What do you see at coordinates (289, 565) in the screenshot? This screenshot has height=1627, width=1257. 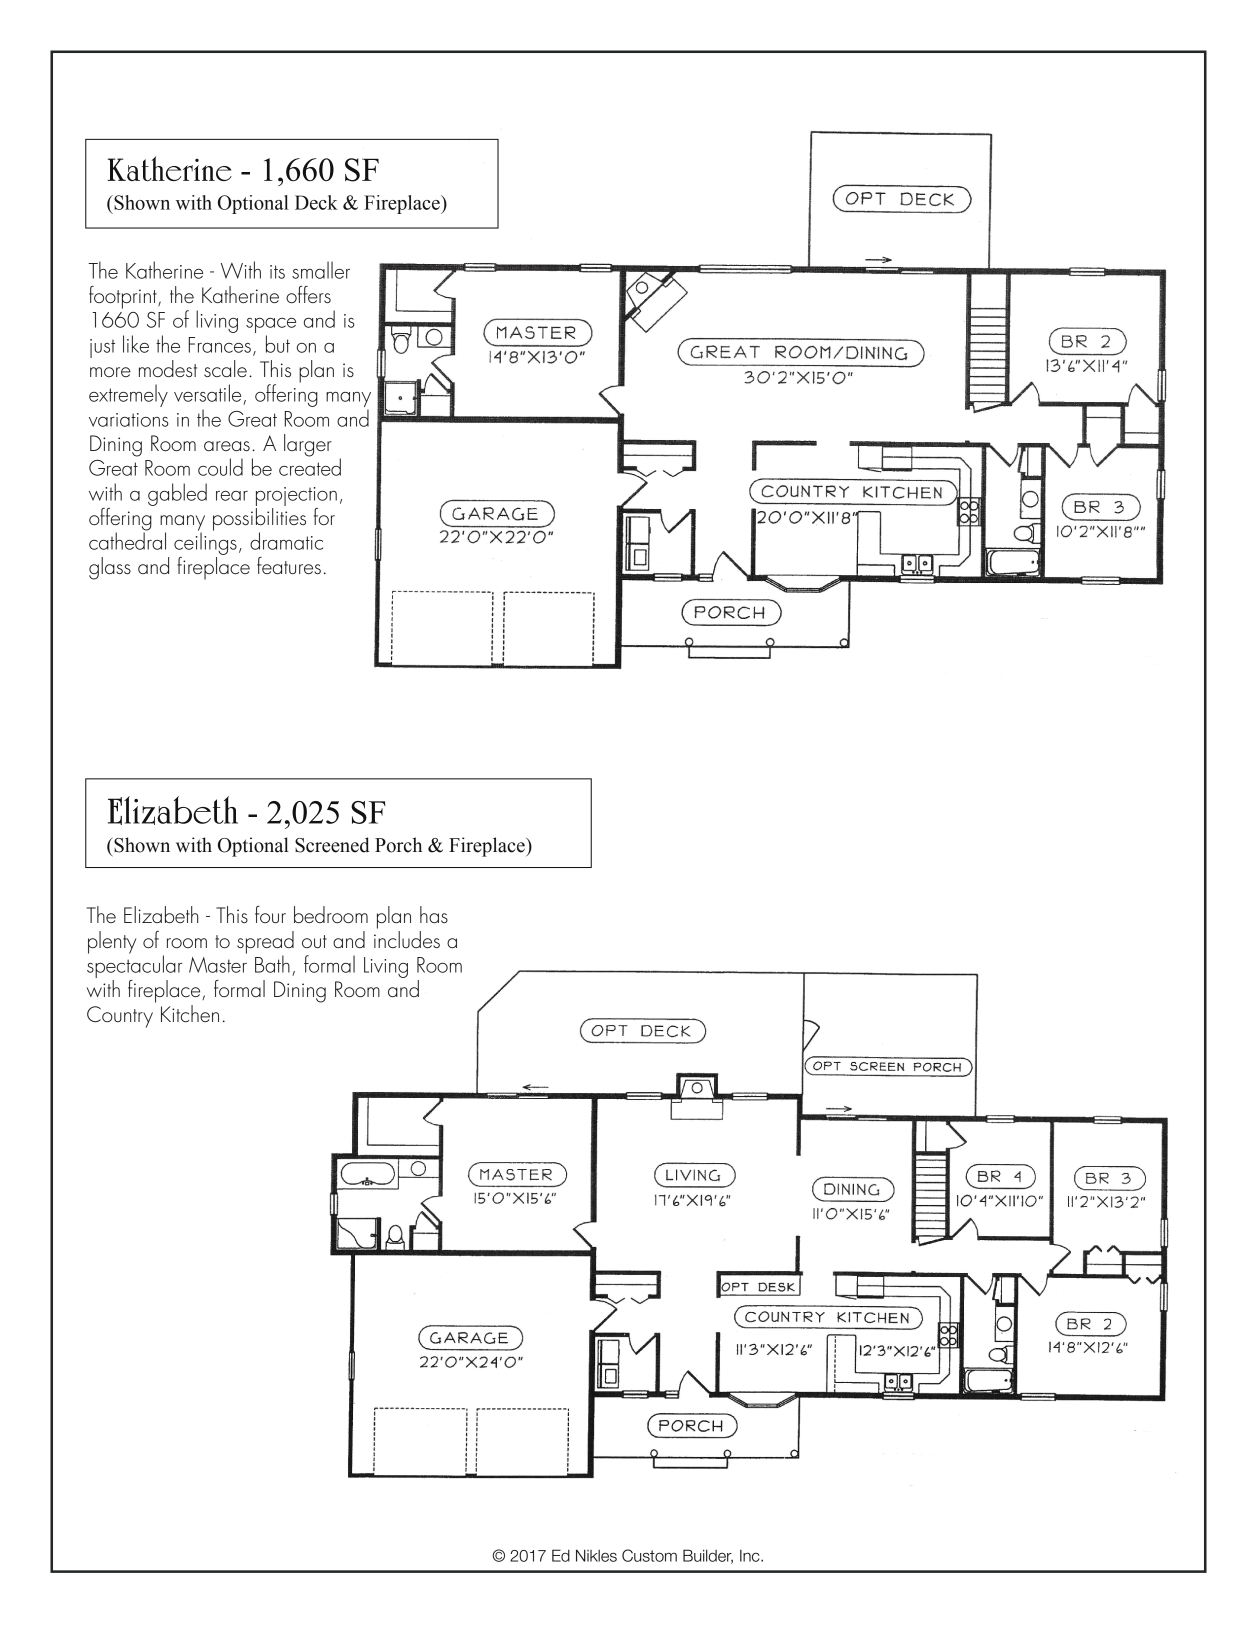 I see `features` at bounding box center [289, 565].
